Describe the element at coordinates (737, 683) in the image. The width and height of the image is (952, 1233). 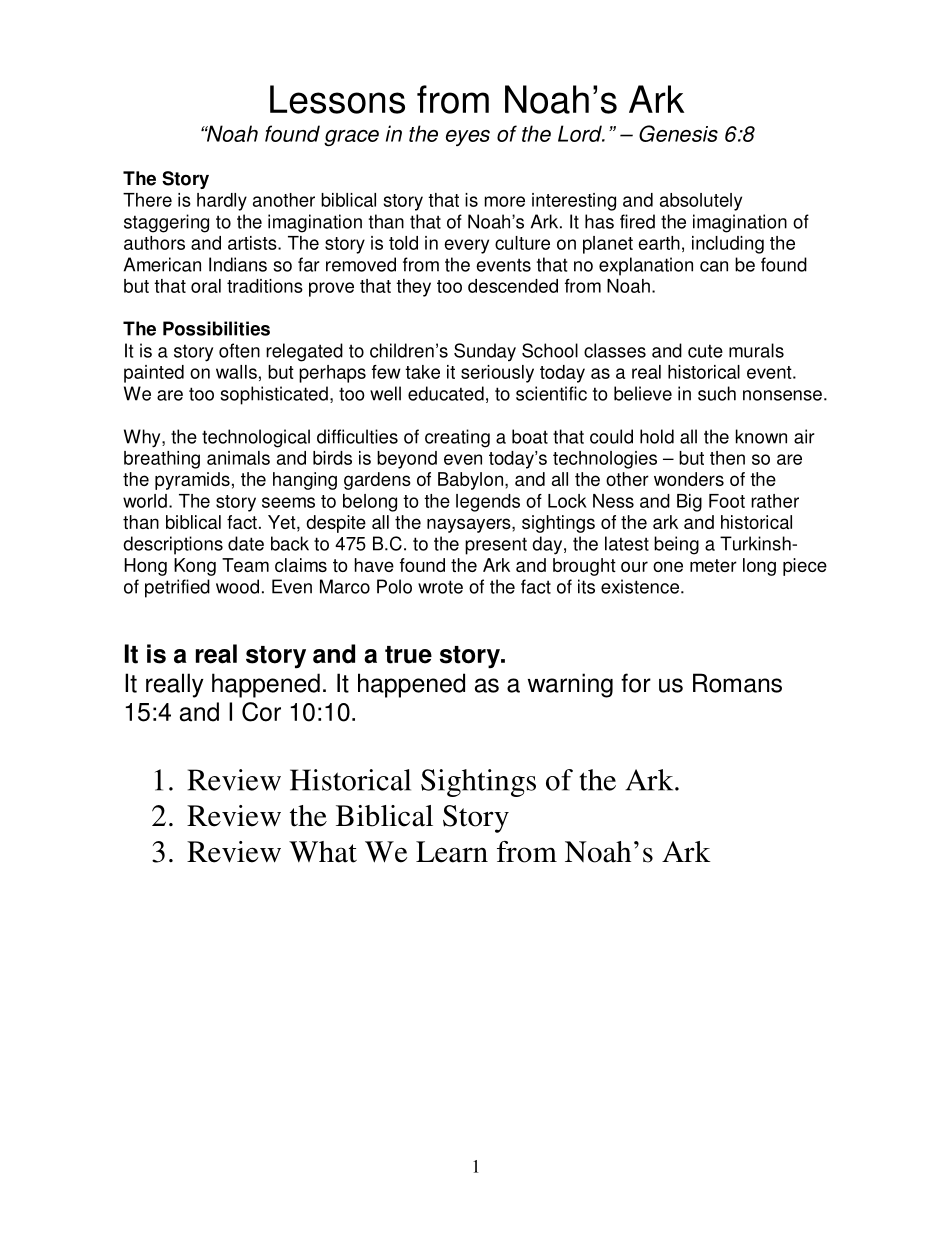
I see `Romans` at that location.
